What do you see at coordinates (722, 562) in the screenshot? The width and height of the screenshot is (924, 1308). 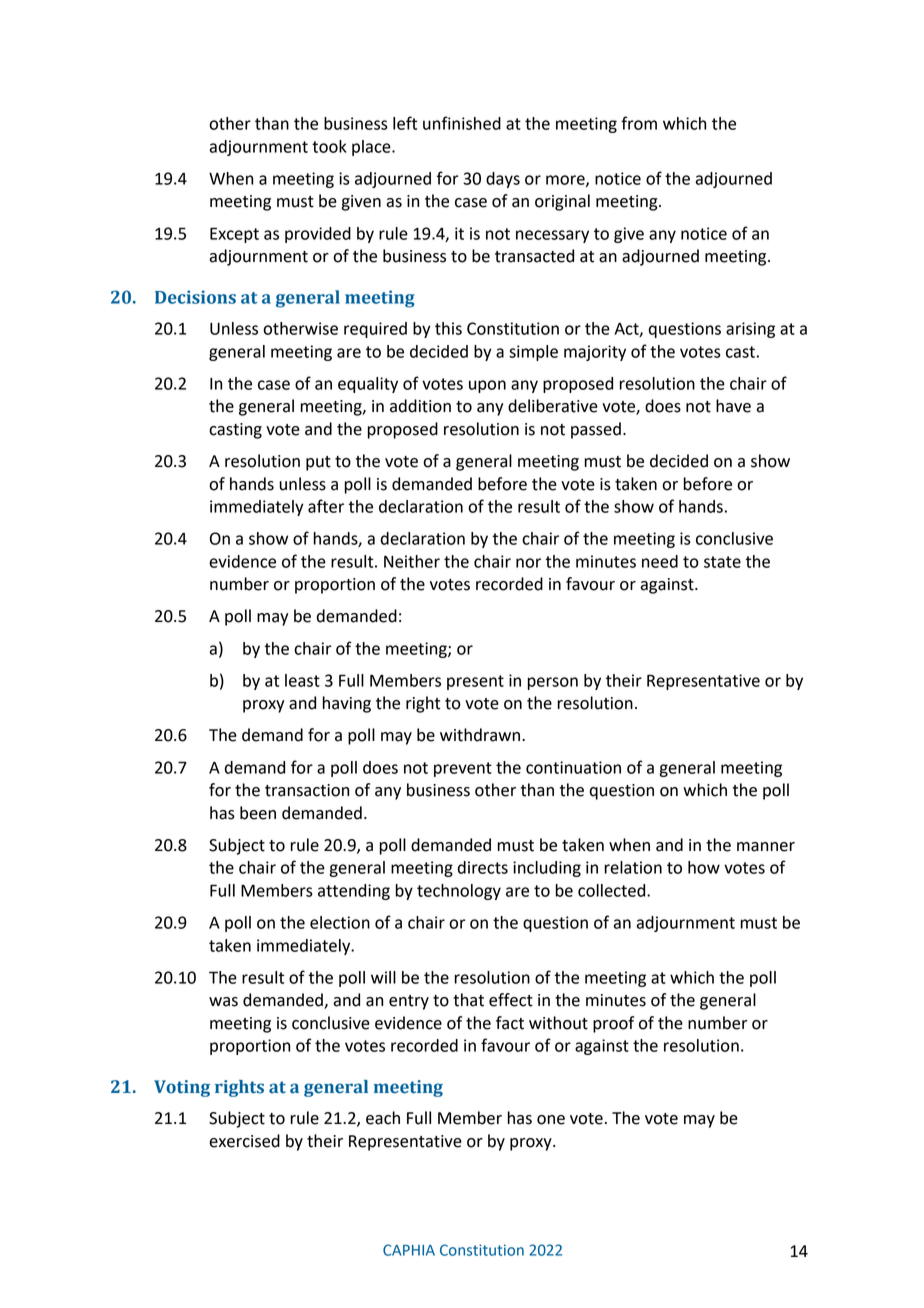 I see `state` at bounding box center [722, 562].
